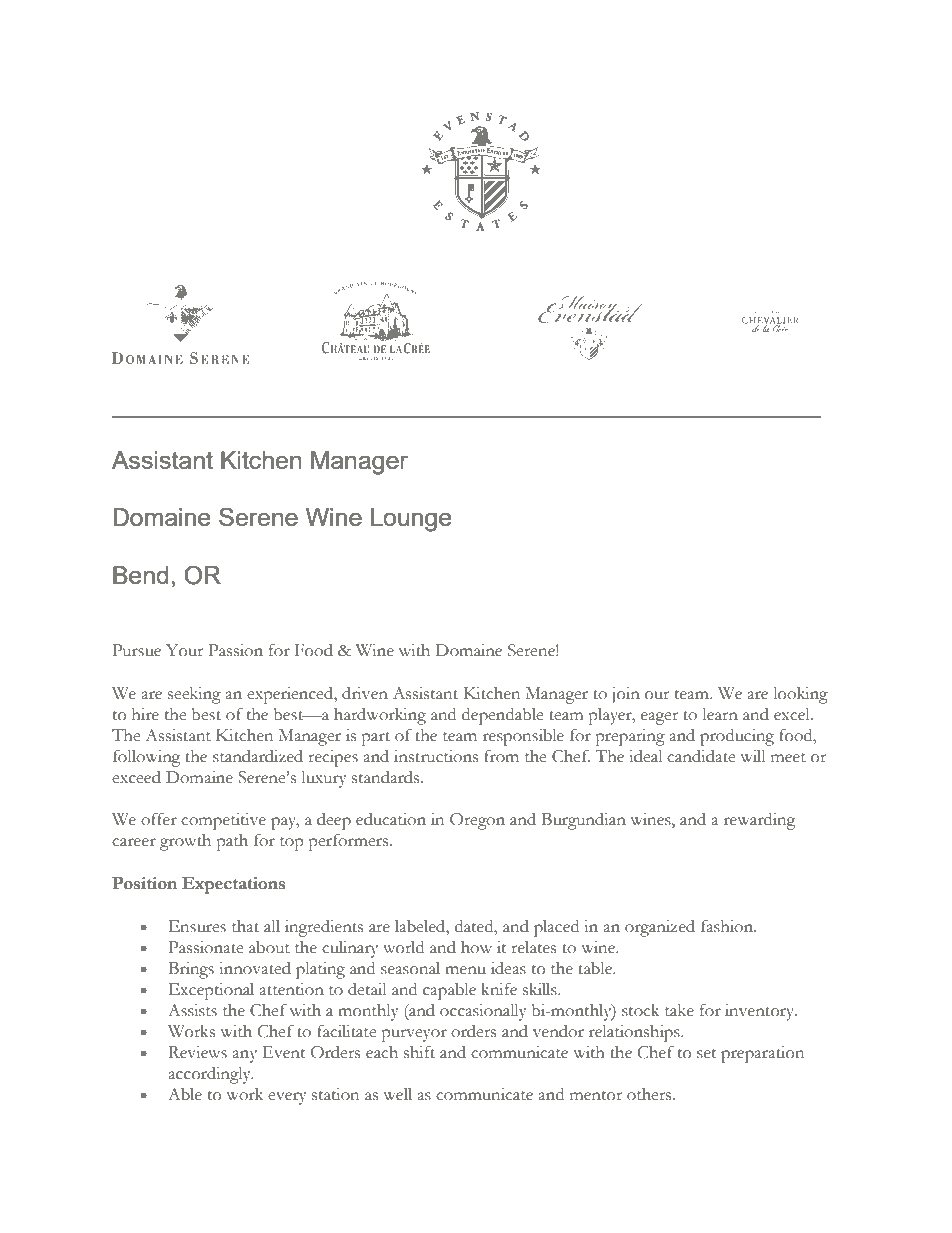  What do you see at coordinates (411, 520) in the screenshot?
I see `Lounge` at bounding box center [411, 520].
